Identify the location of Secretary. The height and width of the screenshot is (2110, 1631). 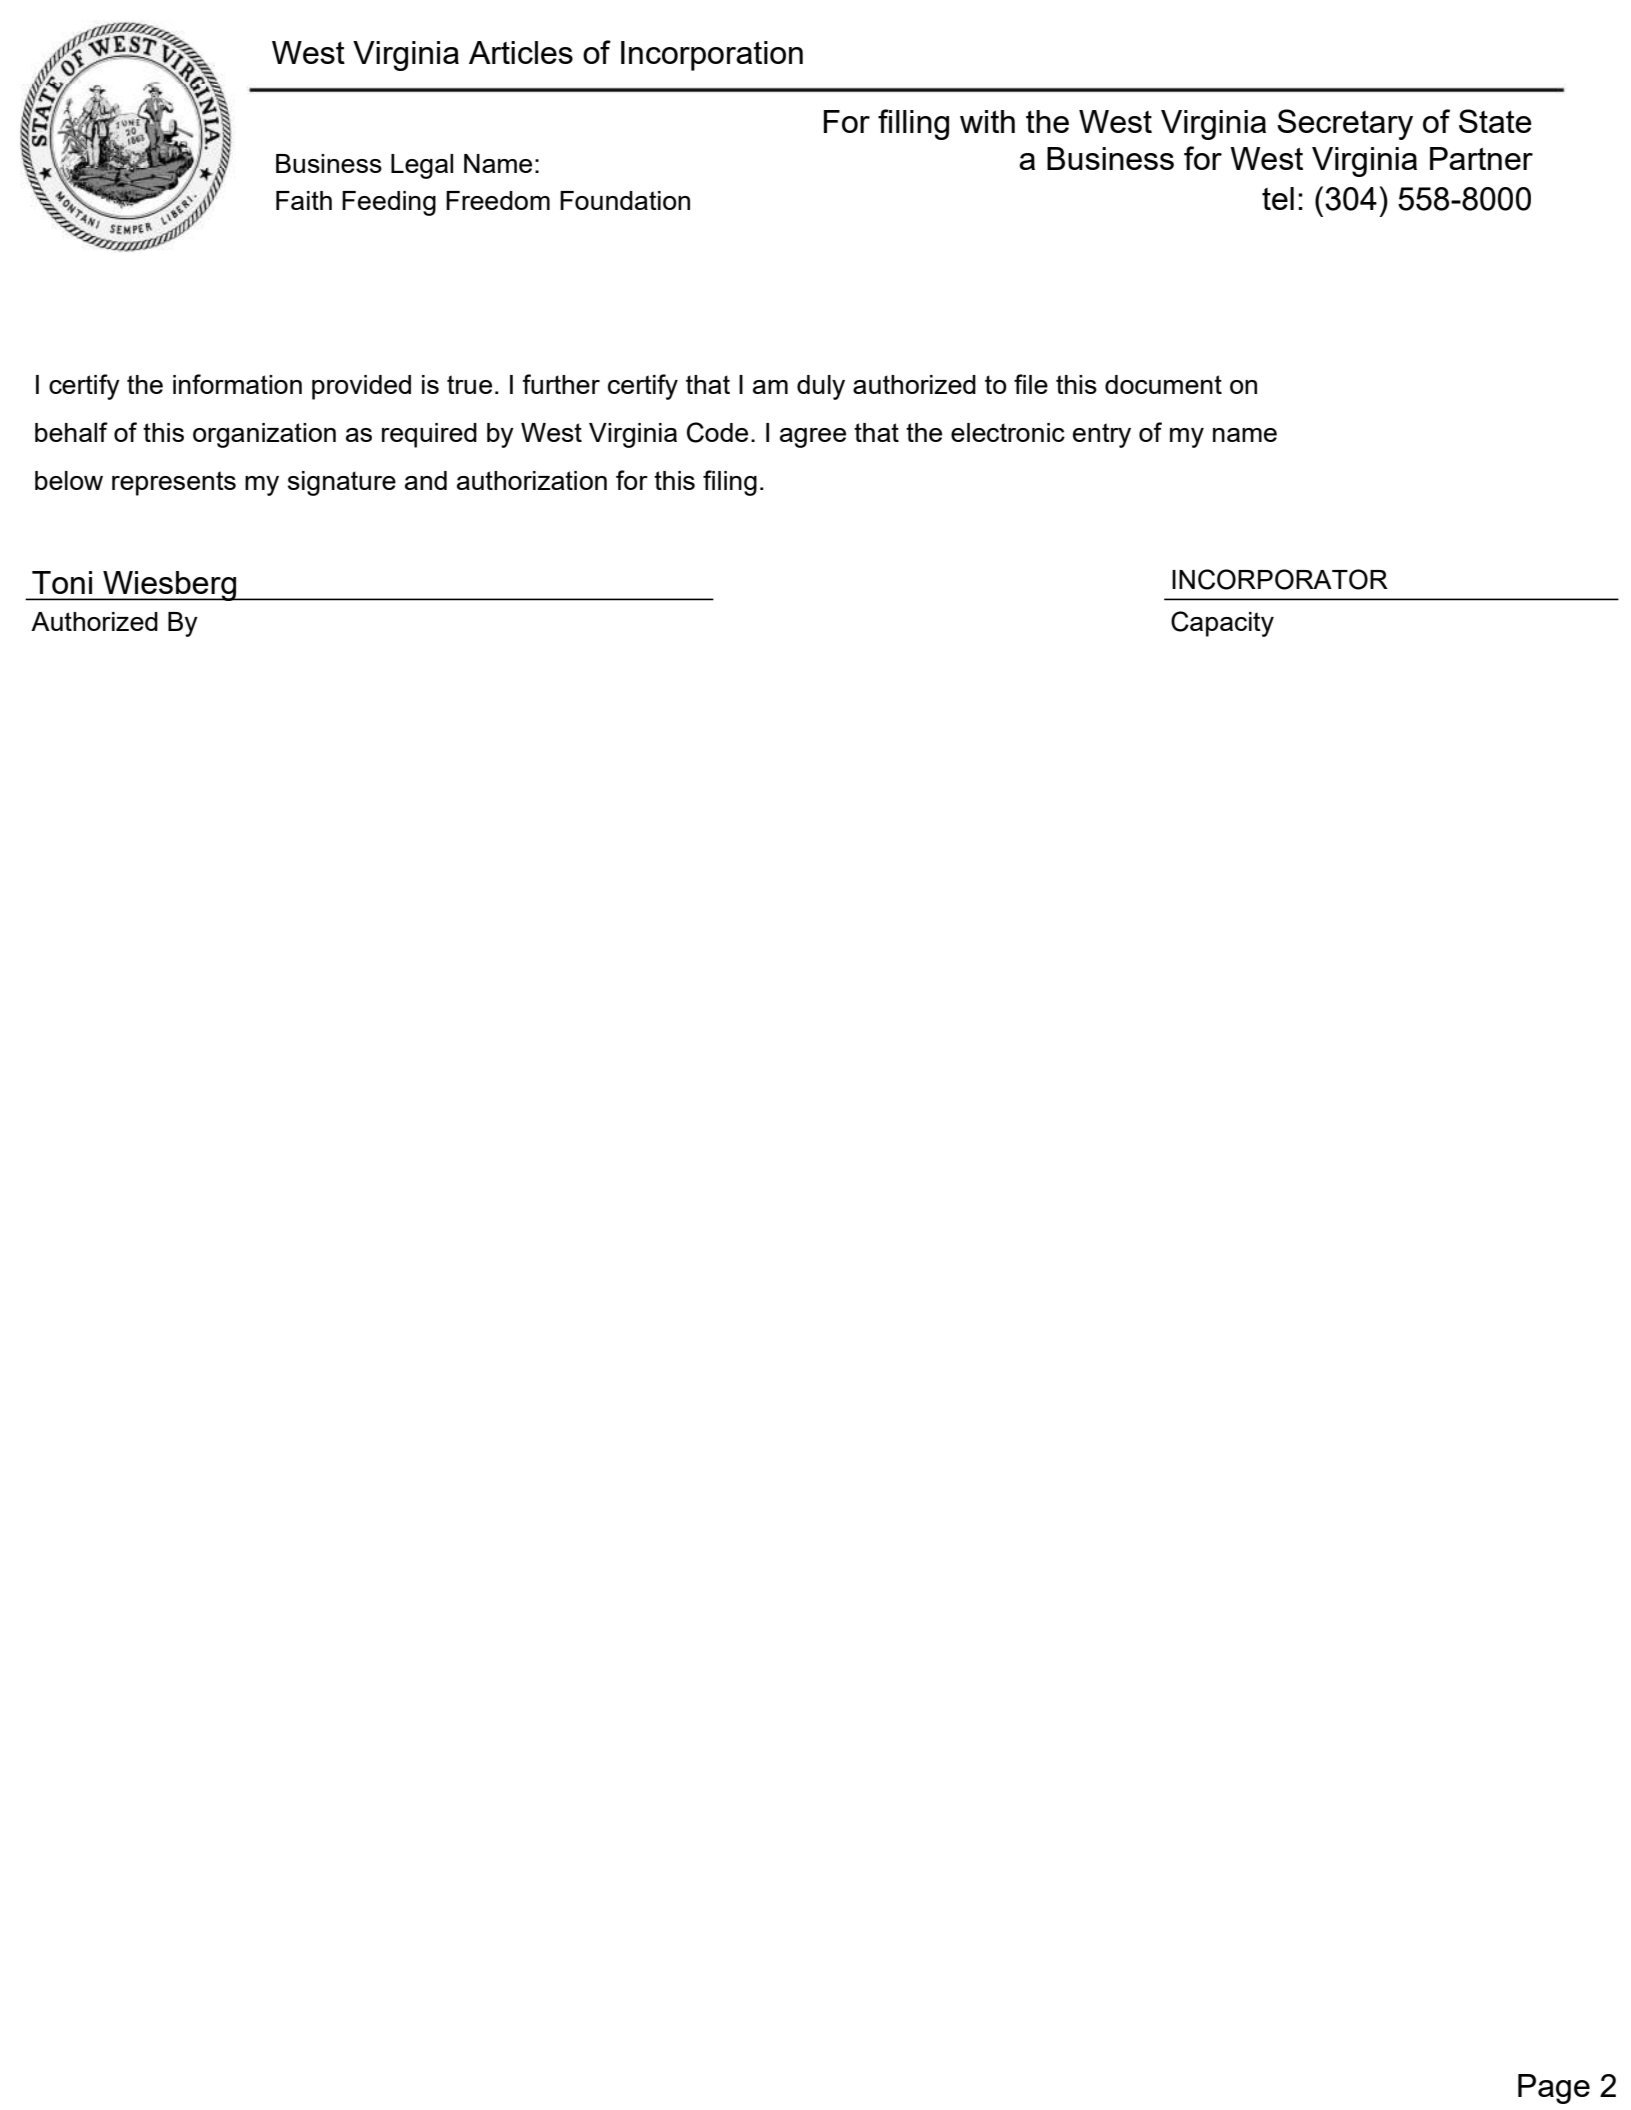
(1345, 124).
